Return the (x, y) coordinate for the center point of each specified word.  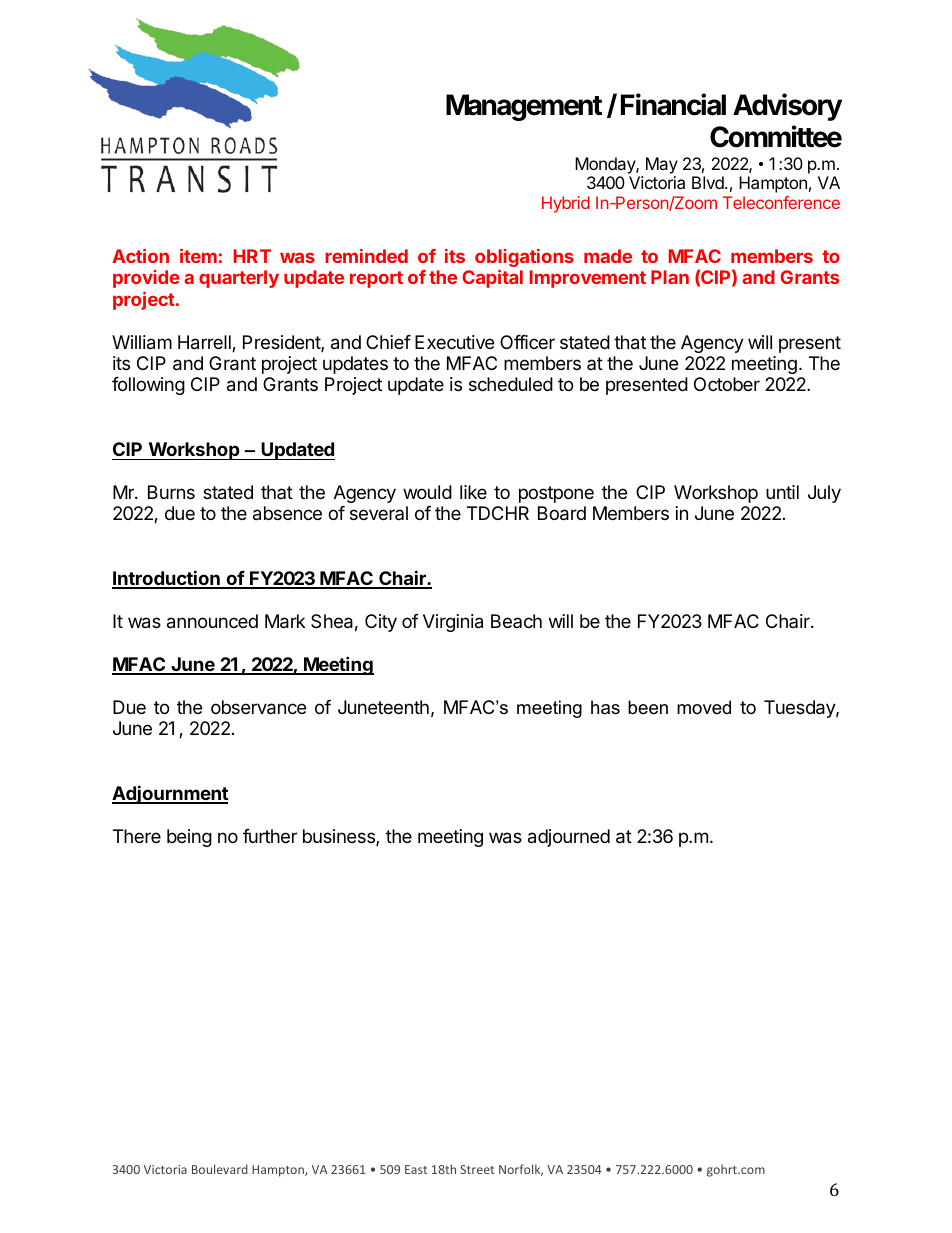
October (727, 384)
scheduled (511, 384)
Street (477, 1169)
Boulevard (220, 1169)
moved (704, 707)
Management (524, 107)
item (198, 256)
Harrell (205, 343)
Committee (776, 136)
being (189, 838)
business (340, 837)
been (648, 707)
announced (212, 621)
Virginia (453, 623)
